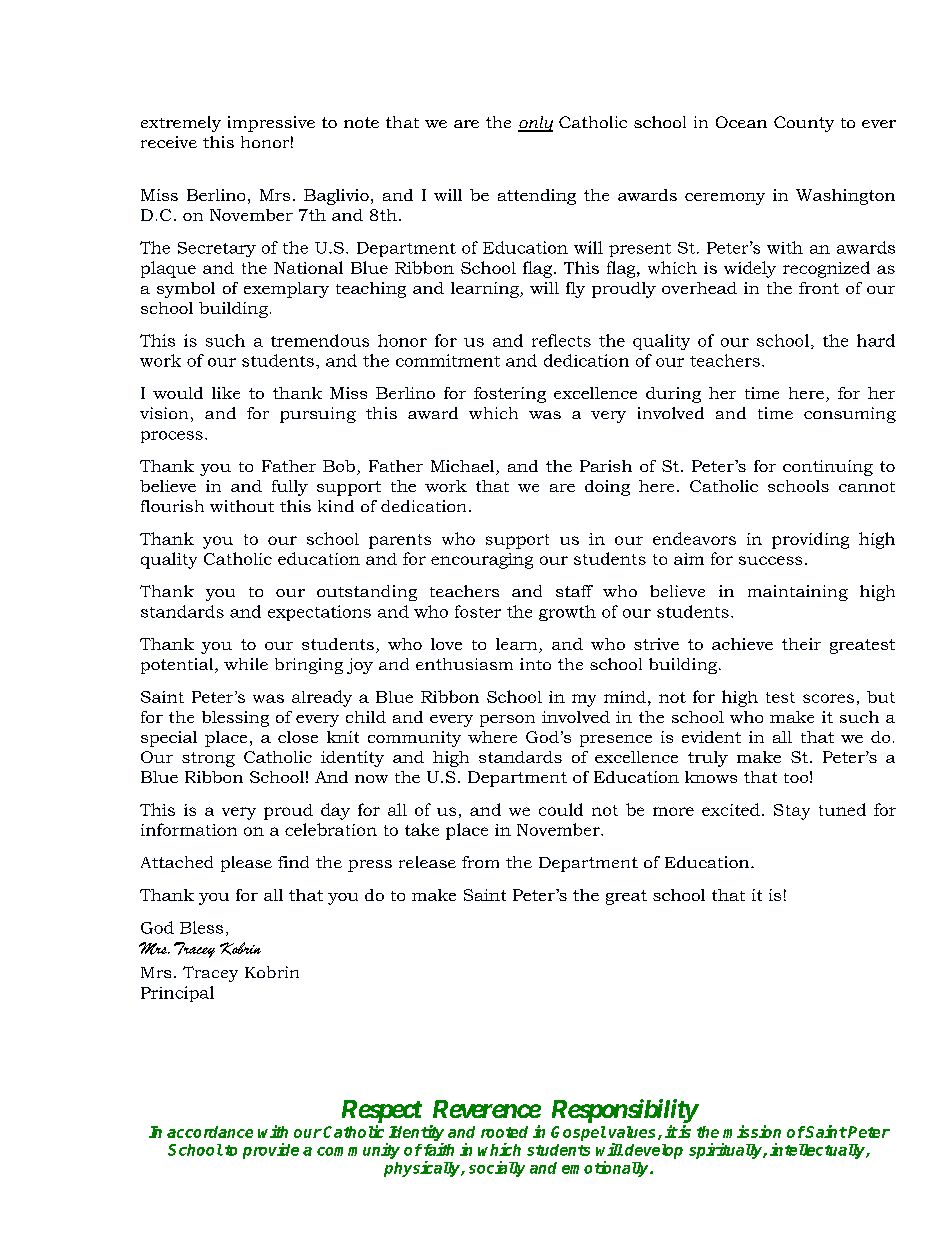 This page has width=952, height=1233. I want to click on develop, so click(654, 1151).
